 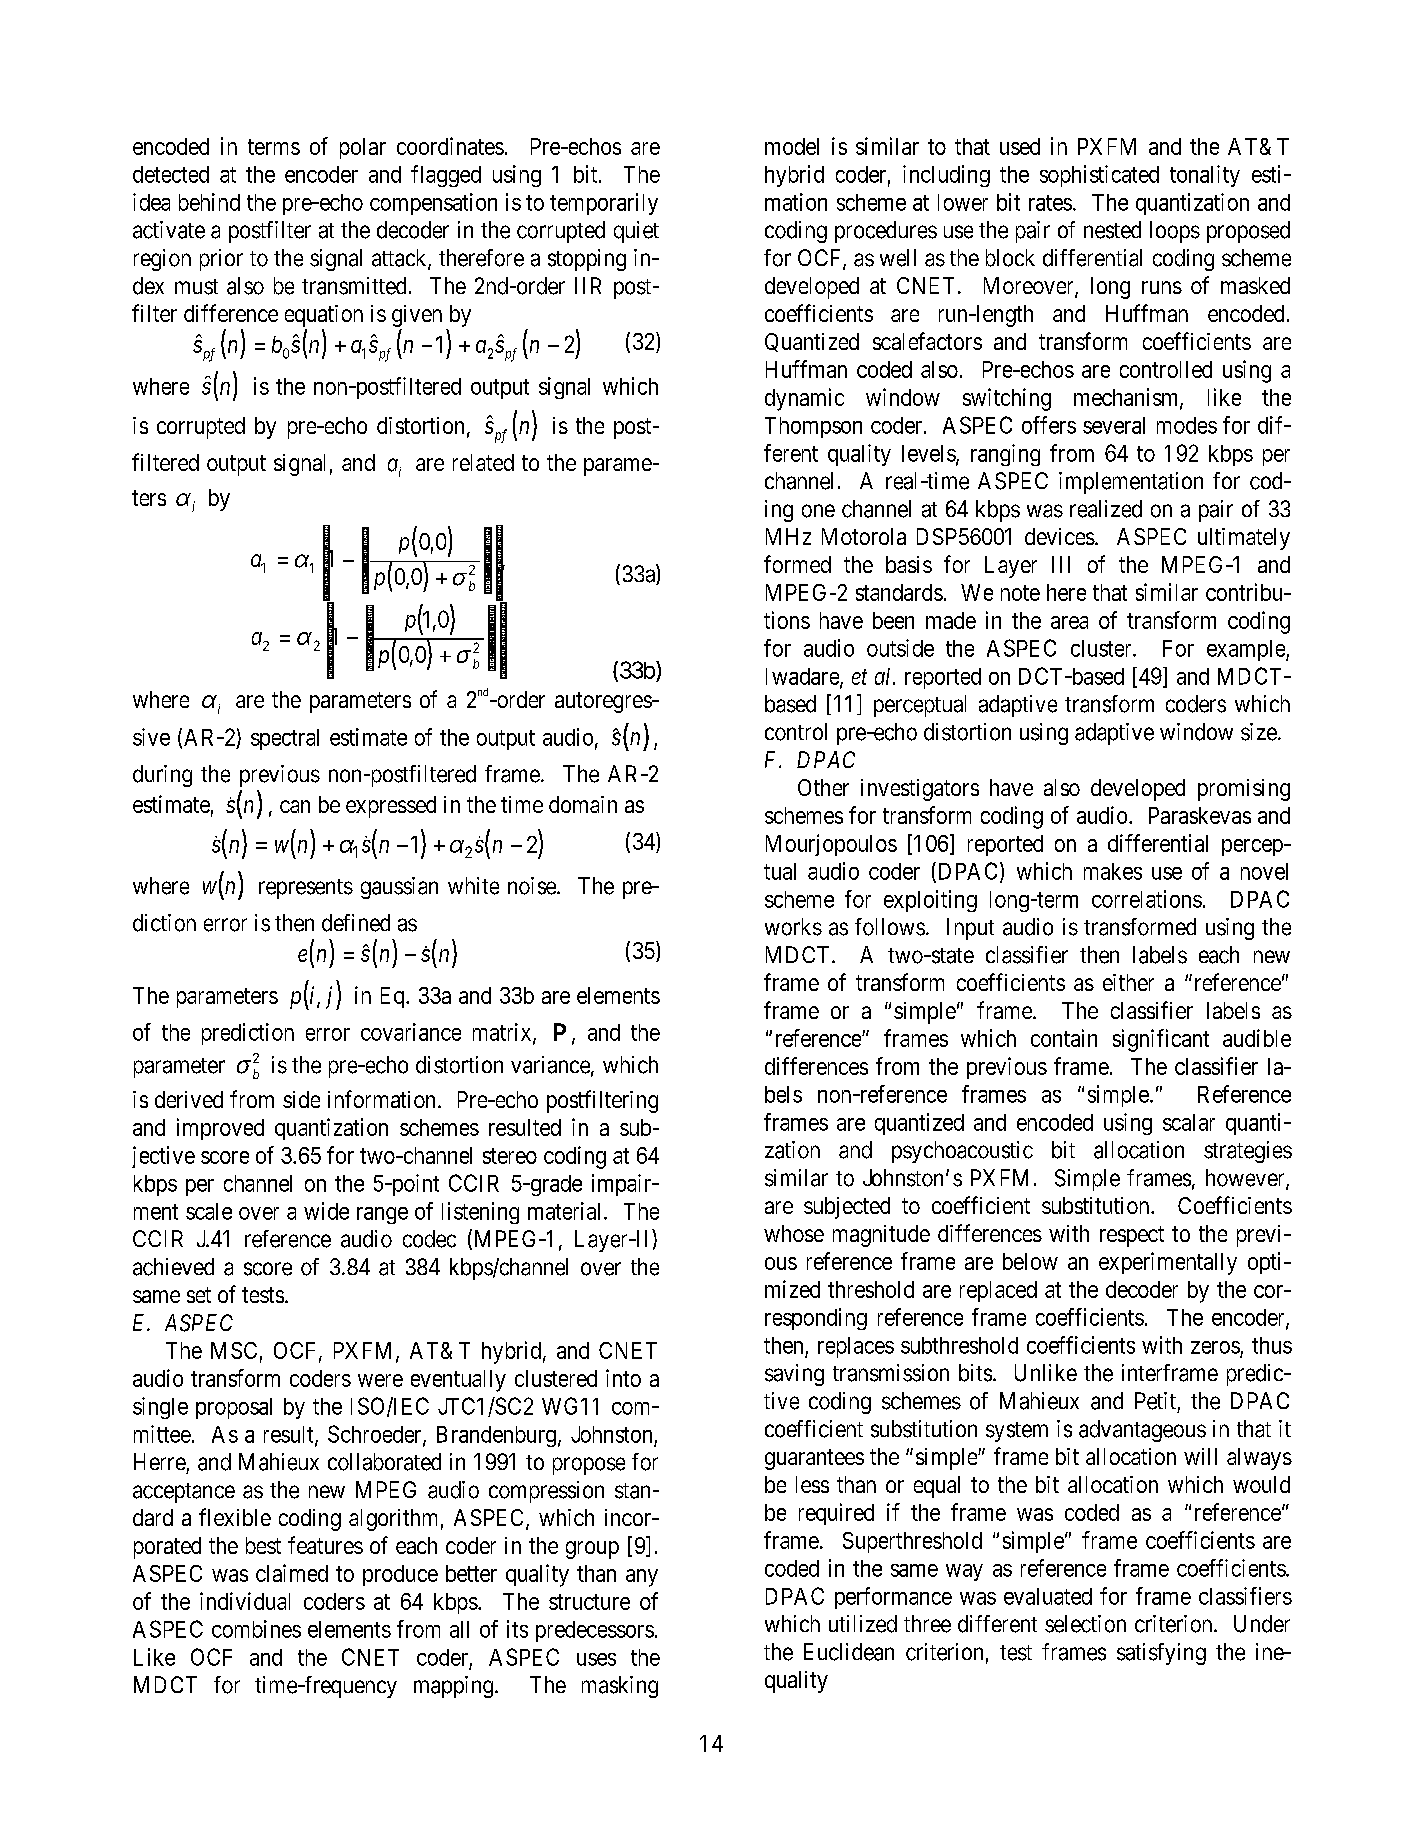 I want to click on satisfying, so click(x=1161, y=1654).
